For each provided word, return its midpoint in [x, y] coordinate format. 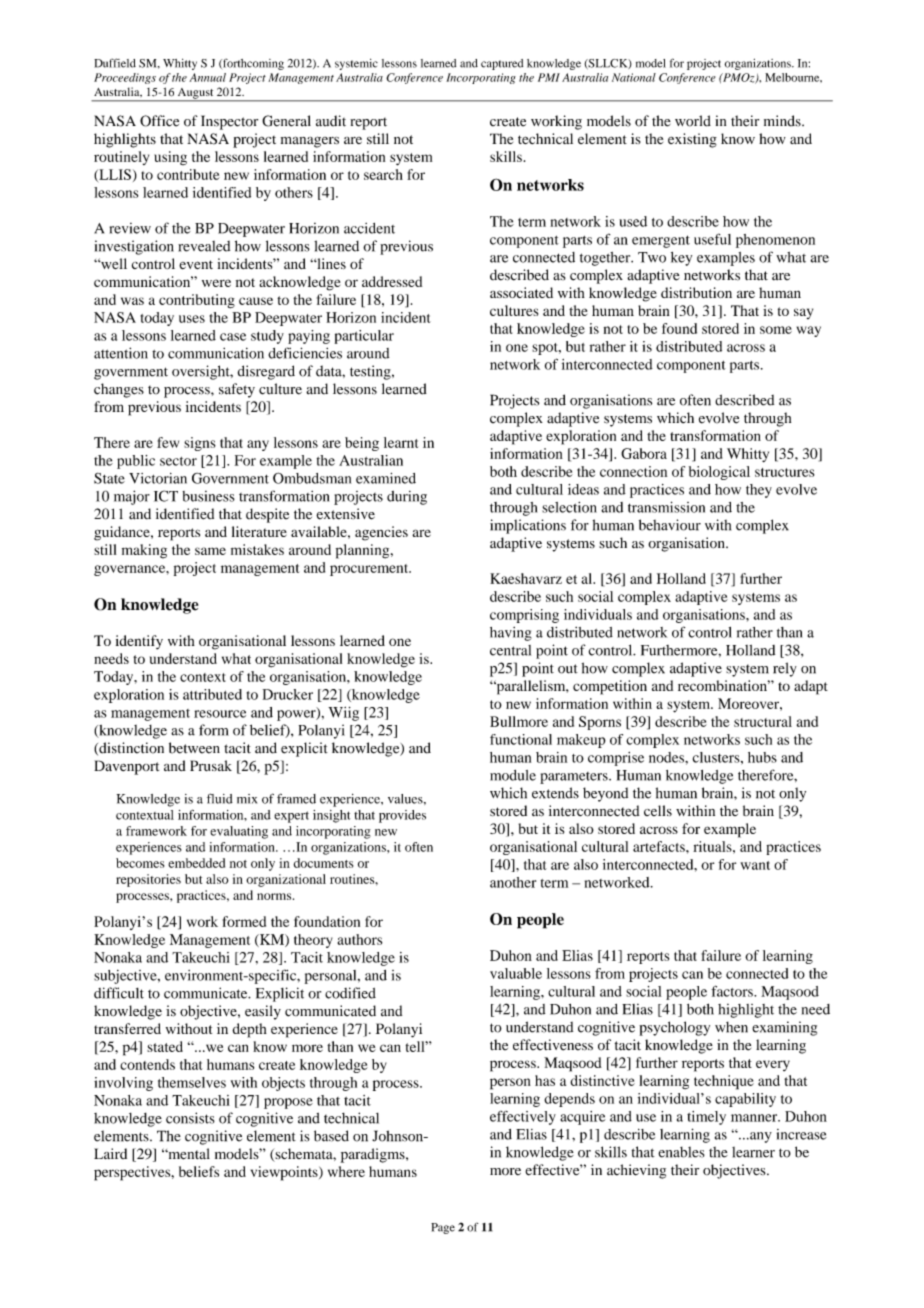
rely [785, 669]
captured [502, 64]
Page [443, 1228]
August [196, 94]
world [693, 121]
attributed [212, 694]
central [510, 650]
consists [190, 1118]
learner [753, 1152]
